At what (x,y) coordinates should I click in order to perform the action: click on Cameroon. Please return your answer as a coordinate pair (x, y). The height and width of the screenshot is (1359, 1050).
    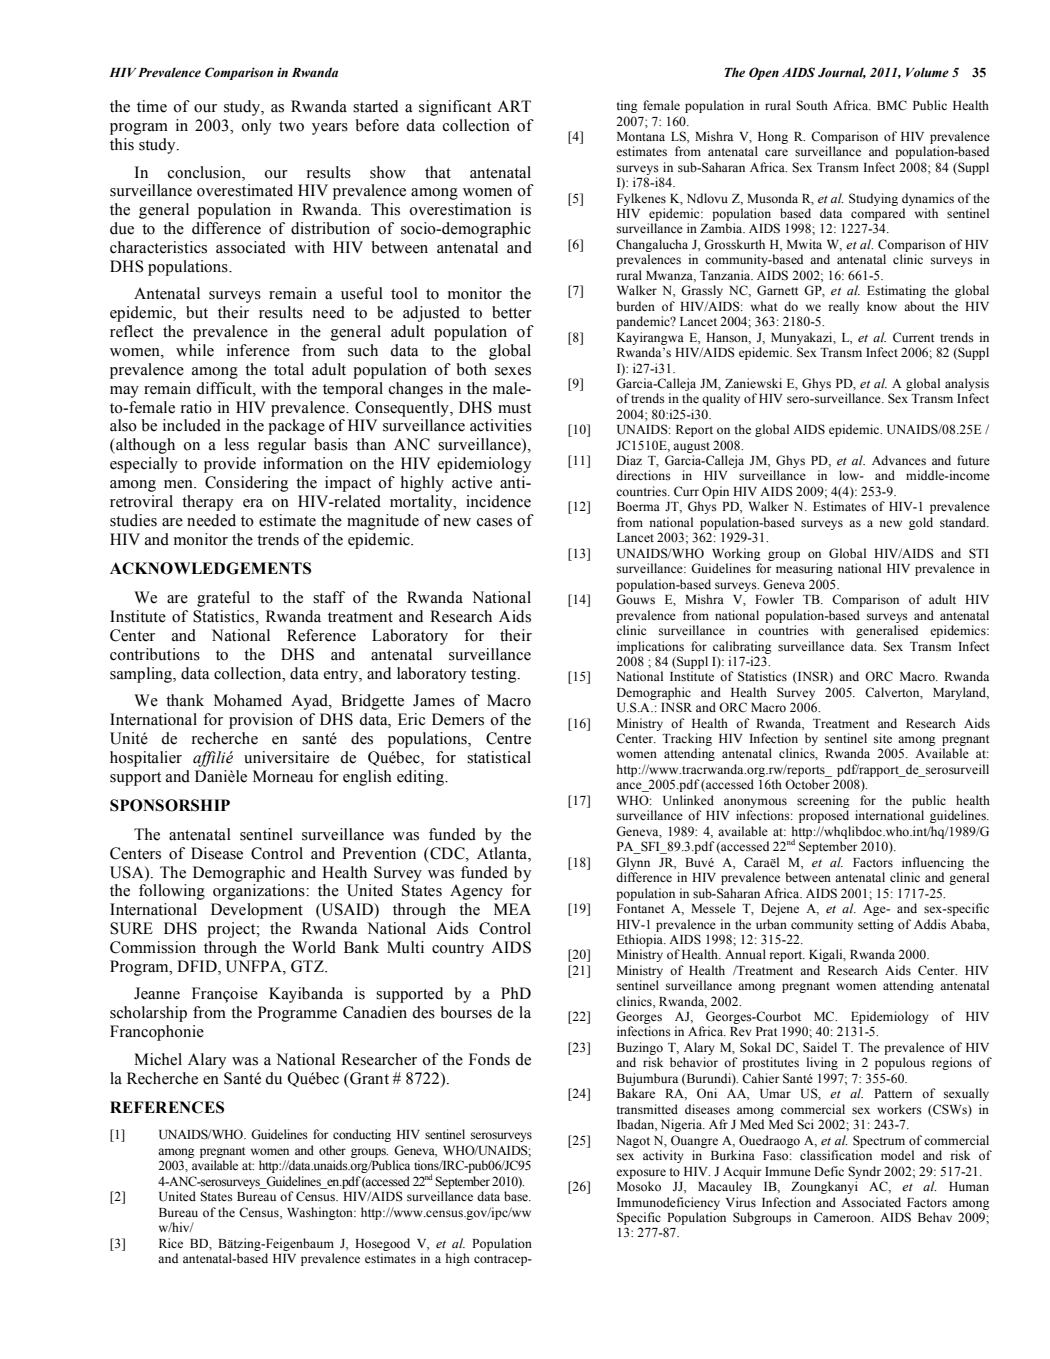
    Looking at the image, I should click on (843, 1217).
